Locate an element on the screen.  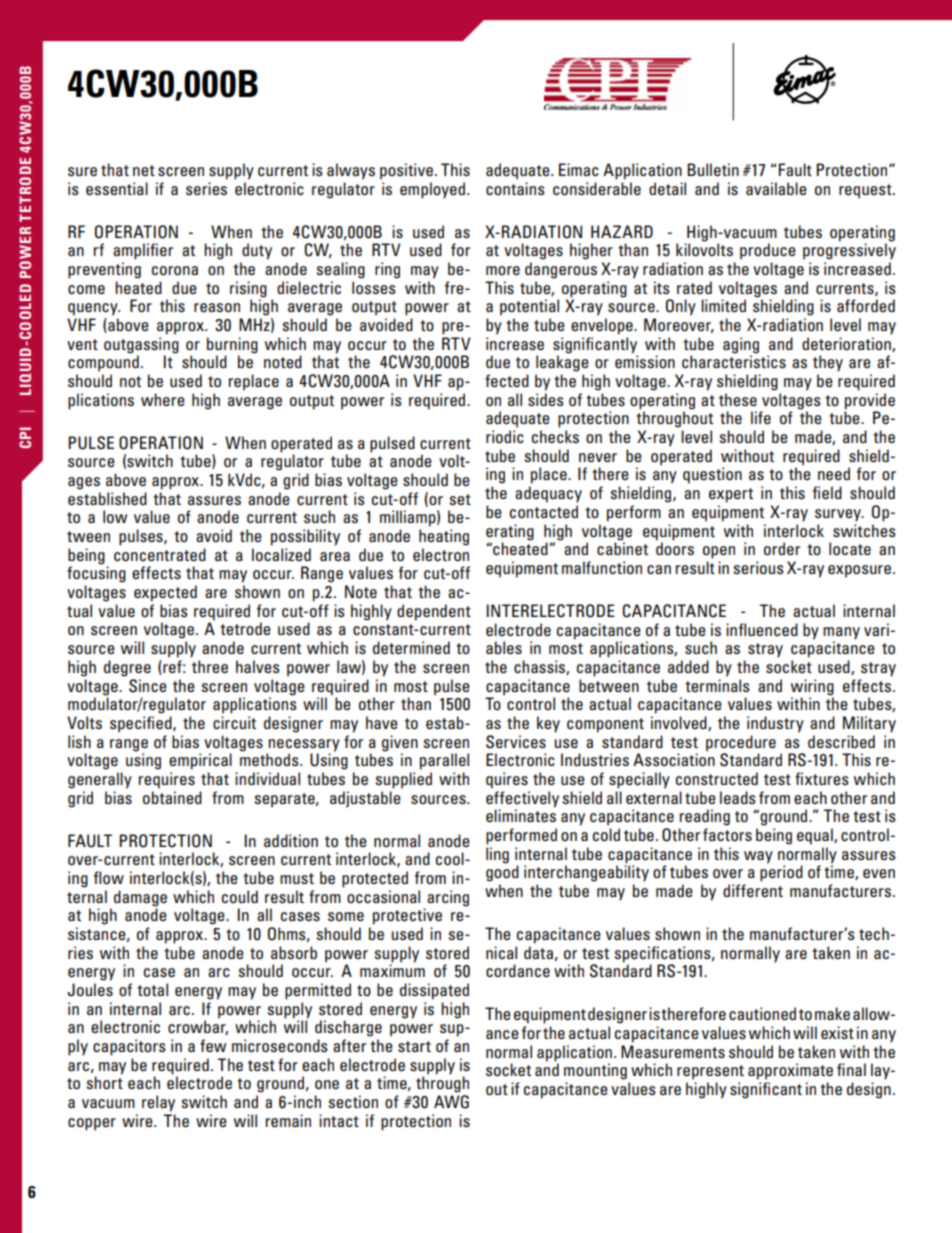
AWG is located at coordinates (451, 1102).
